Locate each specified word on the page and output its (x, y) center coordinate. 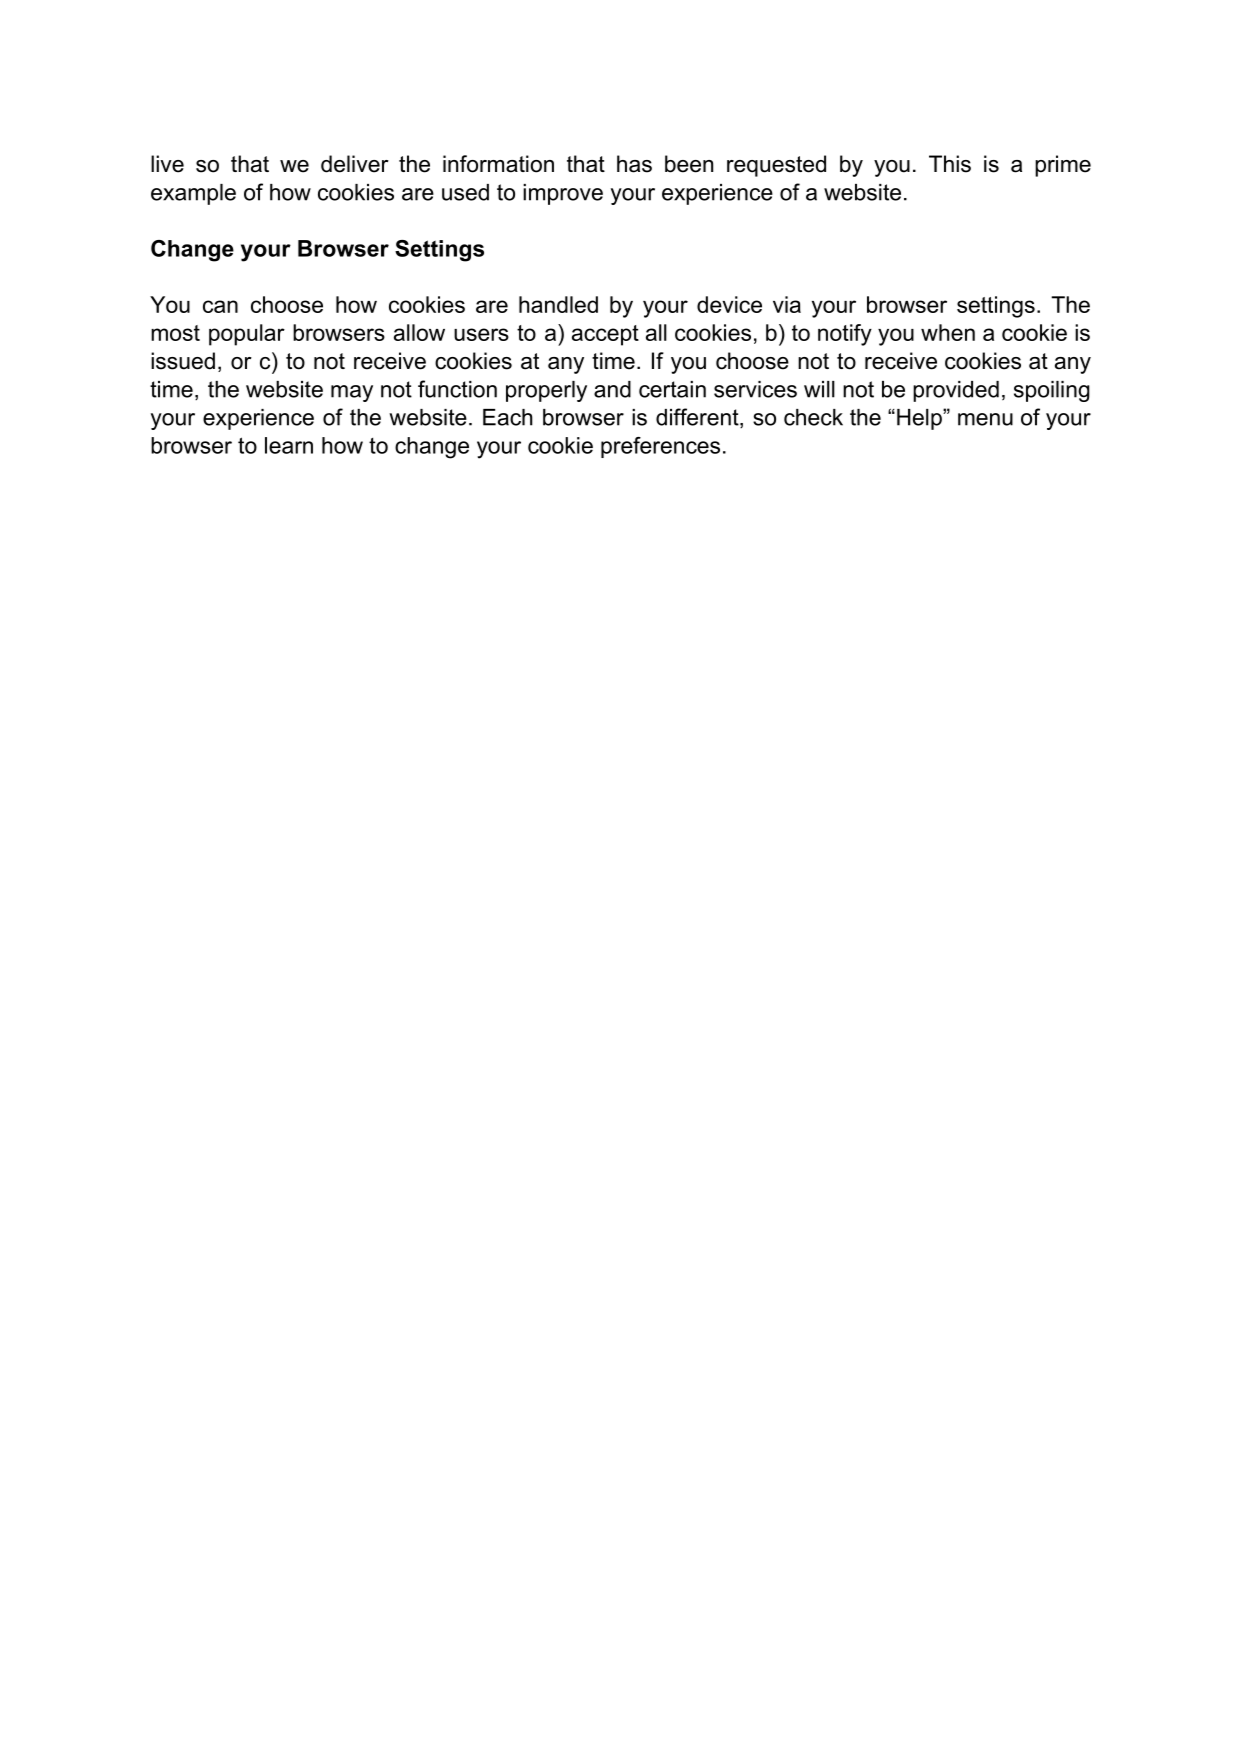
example (193, 194)
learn (289, 445)
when (948, 332)
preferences (660, 447)
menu (985, 419)
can (220, 306)
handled (558, 304)
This (950, 164)
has (634, 164)
